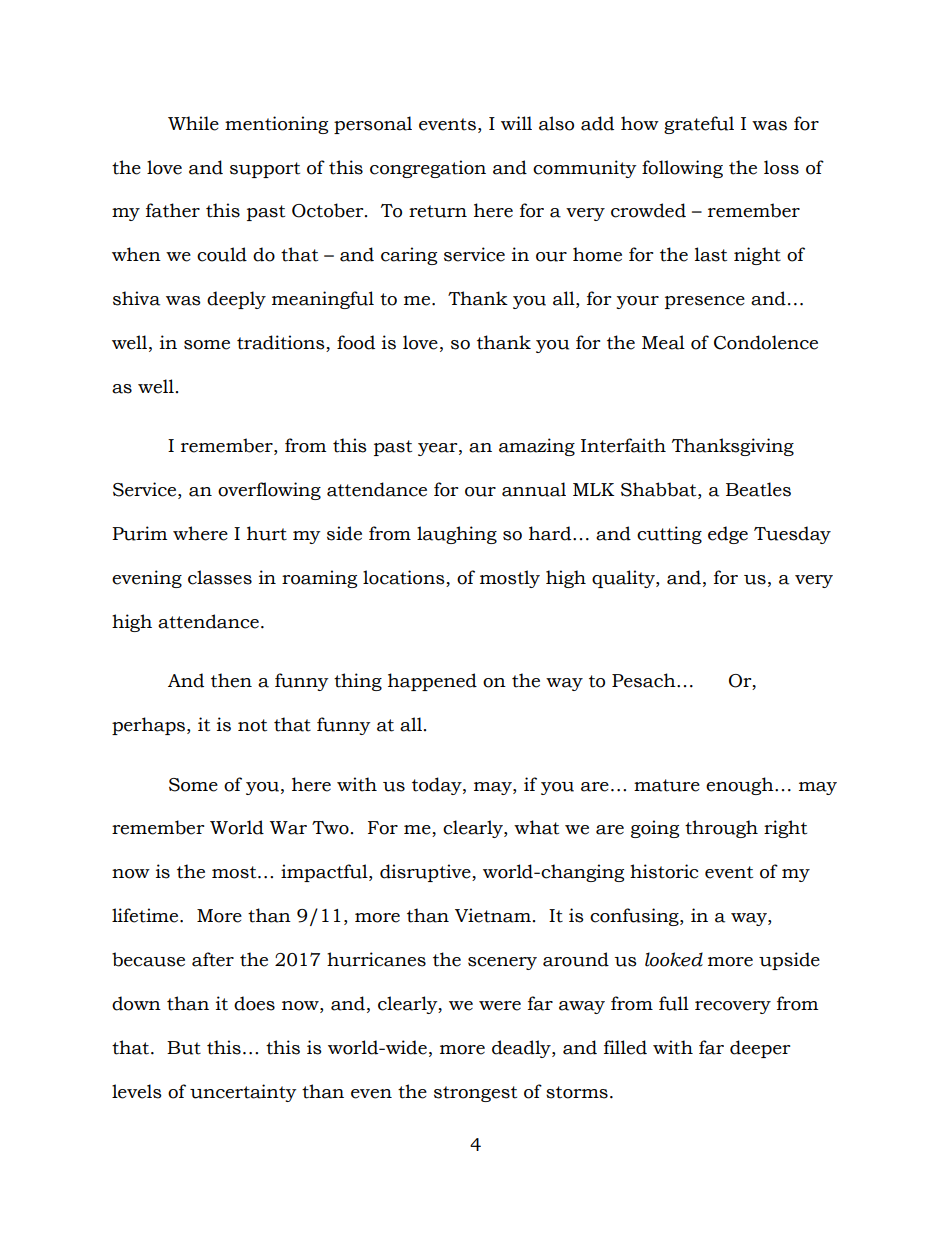  I want to click on disruptive, so click(426, 873).
